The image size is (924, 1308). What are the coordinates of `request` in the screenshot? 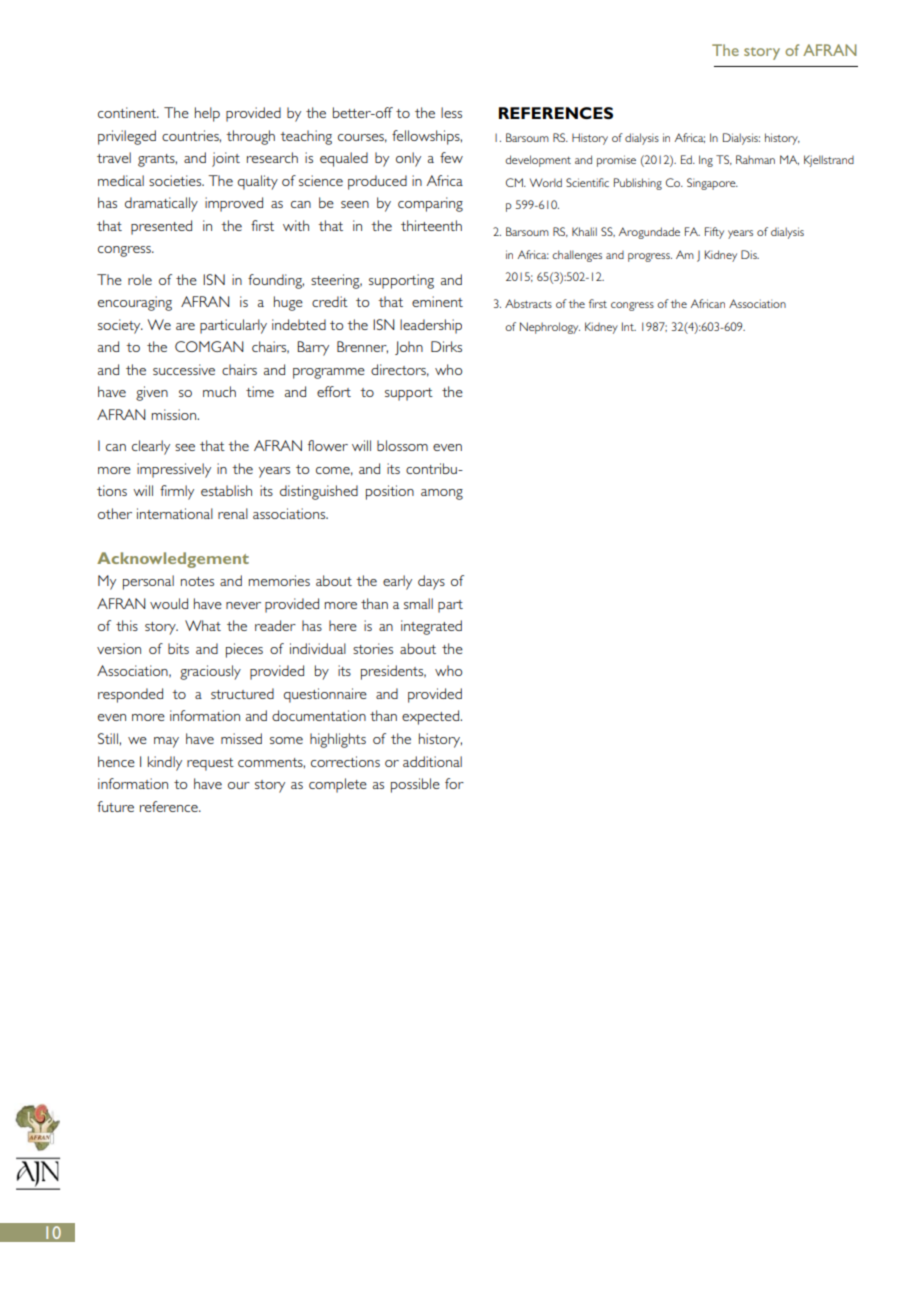 It's located at (210, 764).
